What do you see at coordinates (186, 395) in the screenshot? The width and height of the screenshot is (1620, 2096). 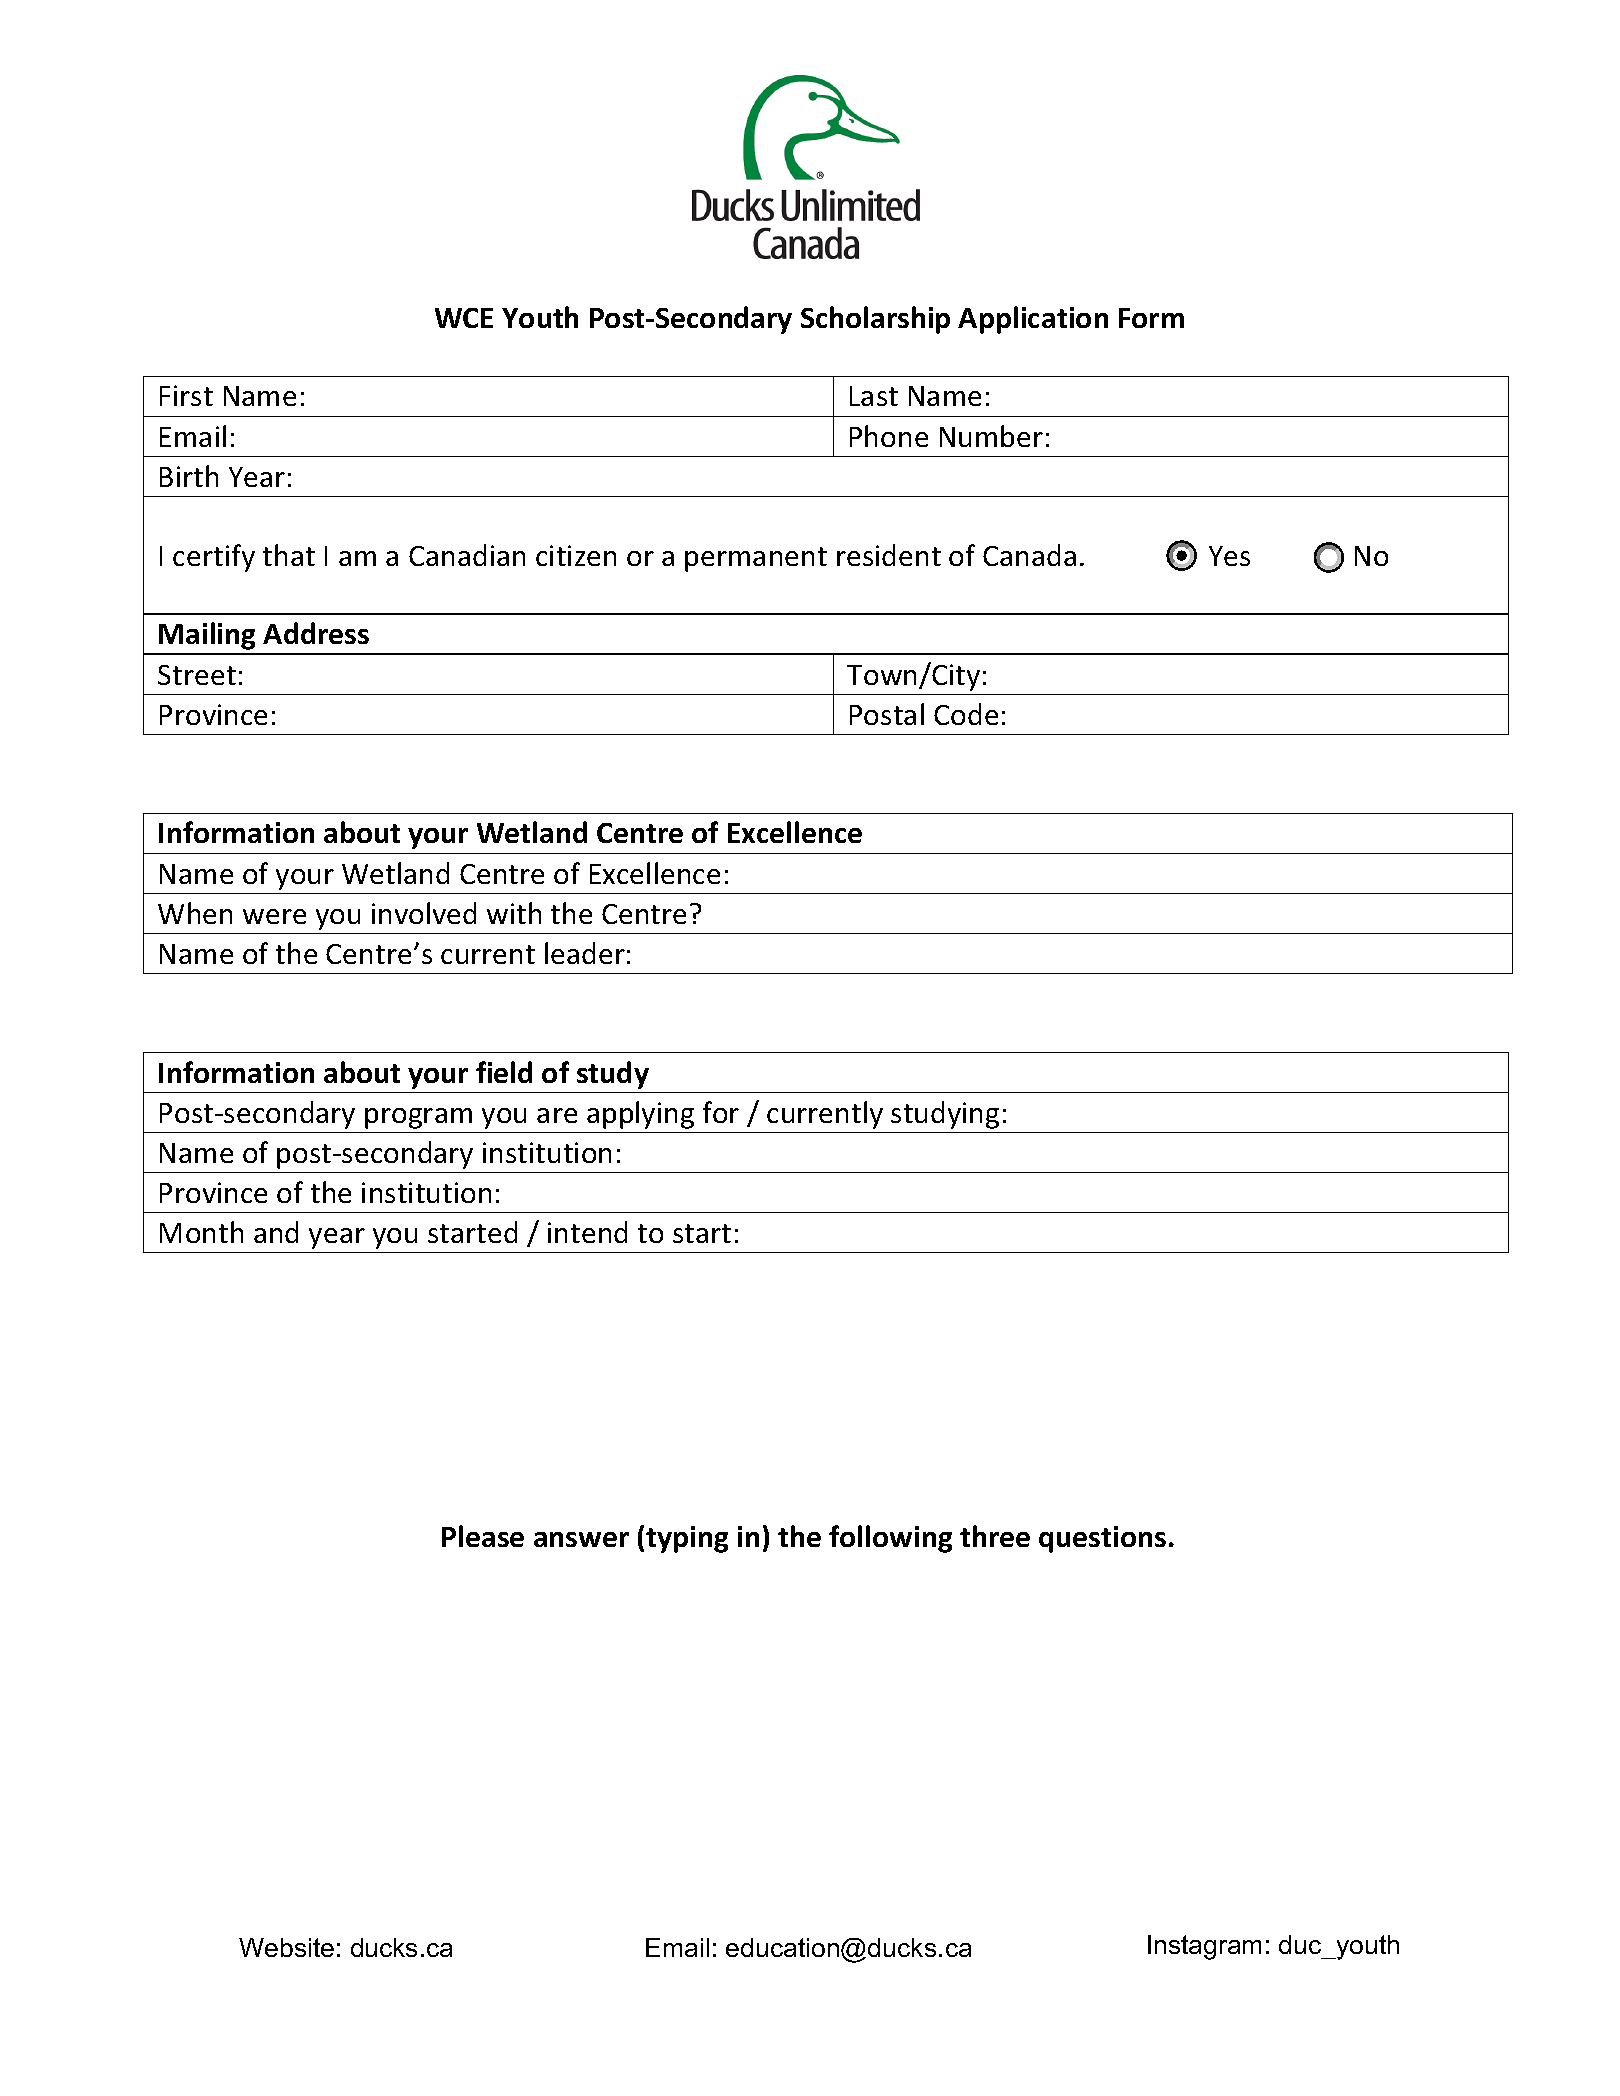 I see `First` at bounding box center [186, 395].
